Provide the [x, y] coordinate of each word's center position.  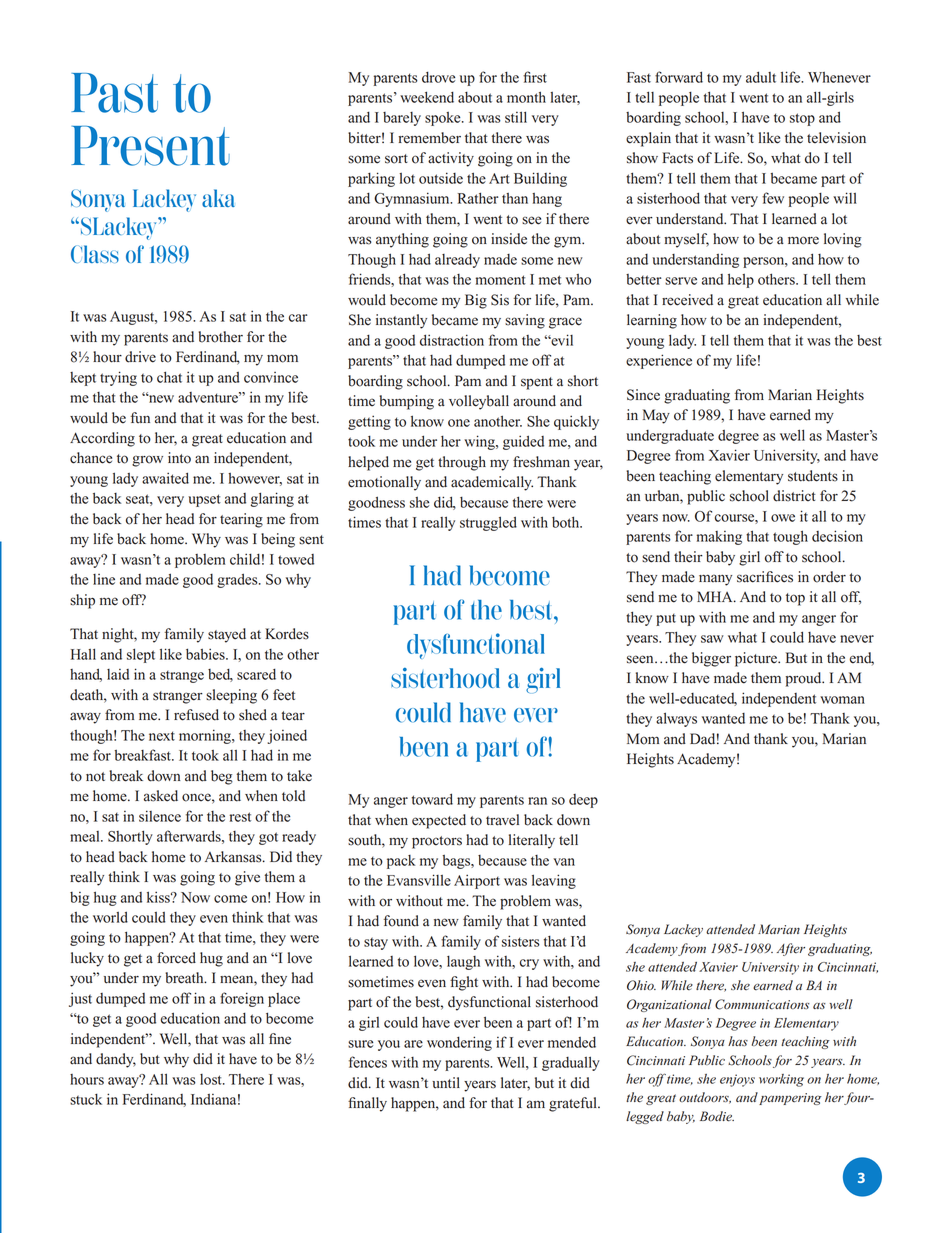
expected [439, 821]
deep [583, 801]
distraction [452, 340]
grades [238, 580]
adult [761, 77]
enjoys [737, 1080]
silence [160, 816]
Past [114, 93]
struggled [488, 523]
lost [212, 1079]
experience [659, 361]
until [446, 1083]
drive [140, 357]
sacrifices [765, 577]
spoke [444, 119]
